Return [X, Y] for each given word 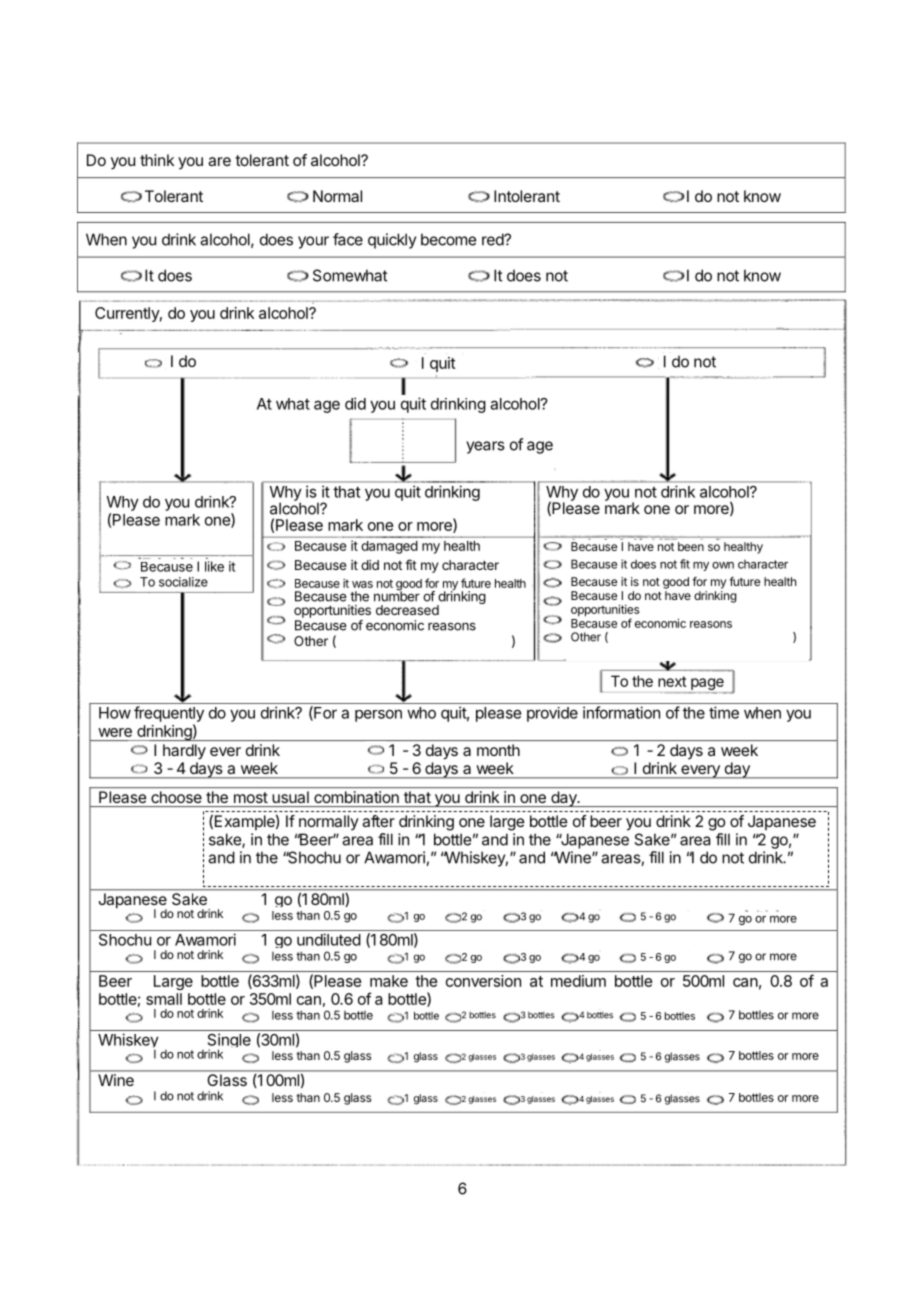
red [493, 239]
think [157, 160]
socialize [183, 582]
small [164, 999]
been [691, 546]
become [448, 239]
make [389, 981]
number [397, 595]
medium [578, 981]
